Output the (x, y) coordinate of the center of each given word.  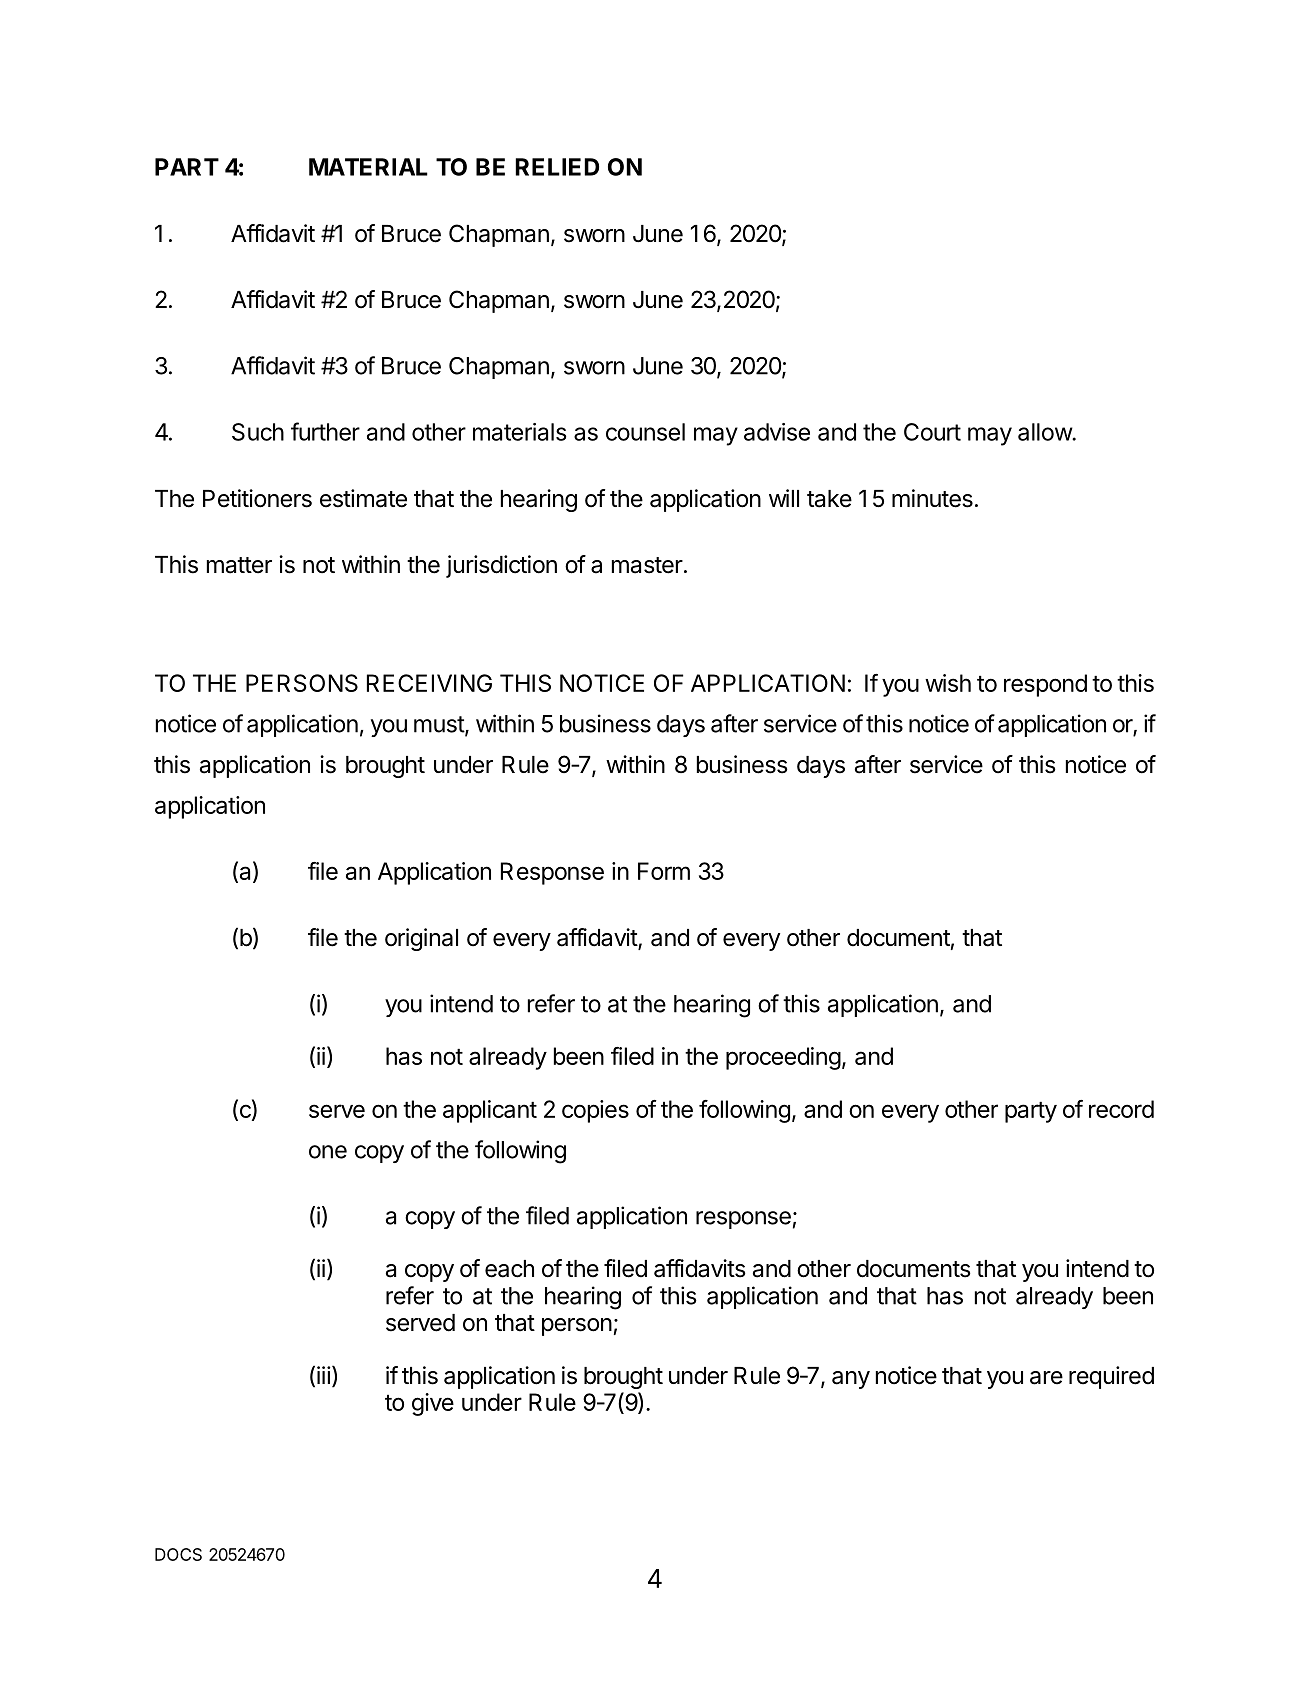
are (1046, 1378)
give (433, 1404)
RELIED (557, 167)
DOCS (178, 1554)
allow (1045, 432)
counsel (645, 432)
